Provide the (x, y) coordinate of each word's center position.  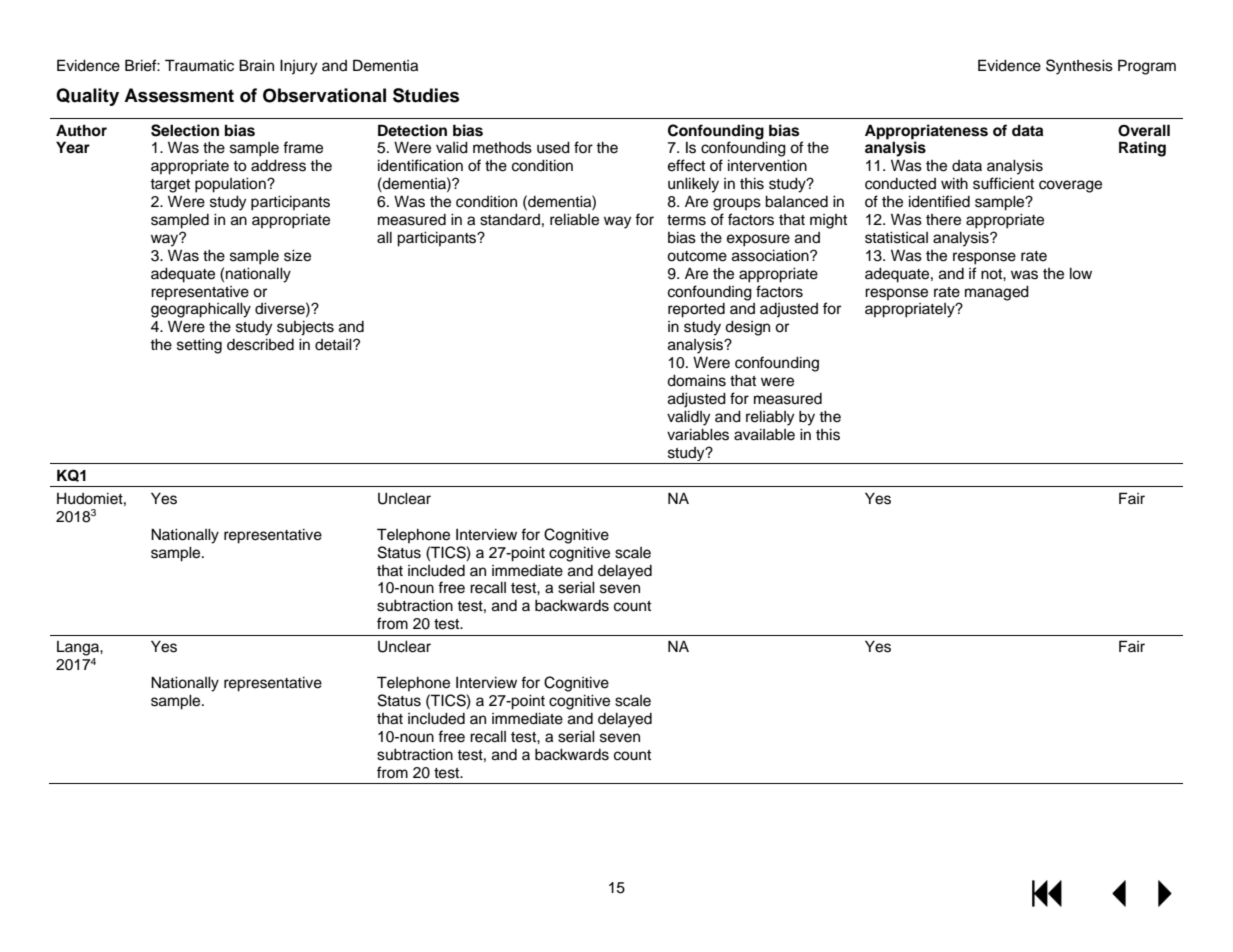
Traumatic (199, 65)
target (170, 186)
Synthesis (1079, 67)
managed (997, 293)
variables (698, 435)
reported (696, 310)
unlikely (693, 185)
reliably (770, 418)
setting (199, 346)
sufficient (1003, 183)
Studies (426, 95)
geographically (201, 310)
